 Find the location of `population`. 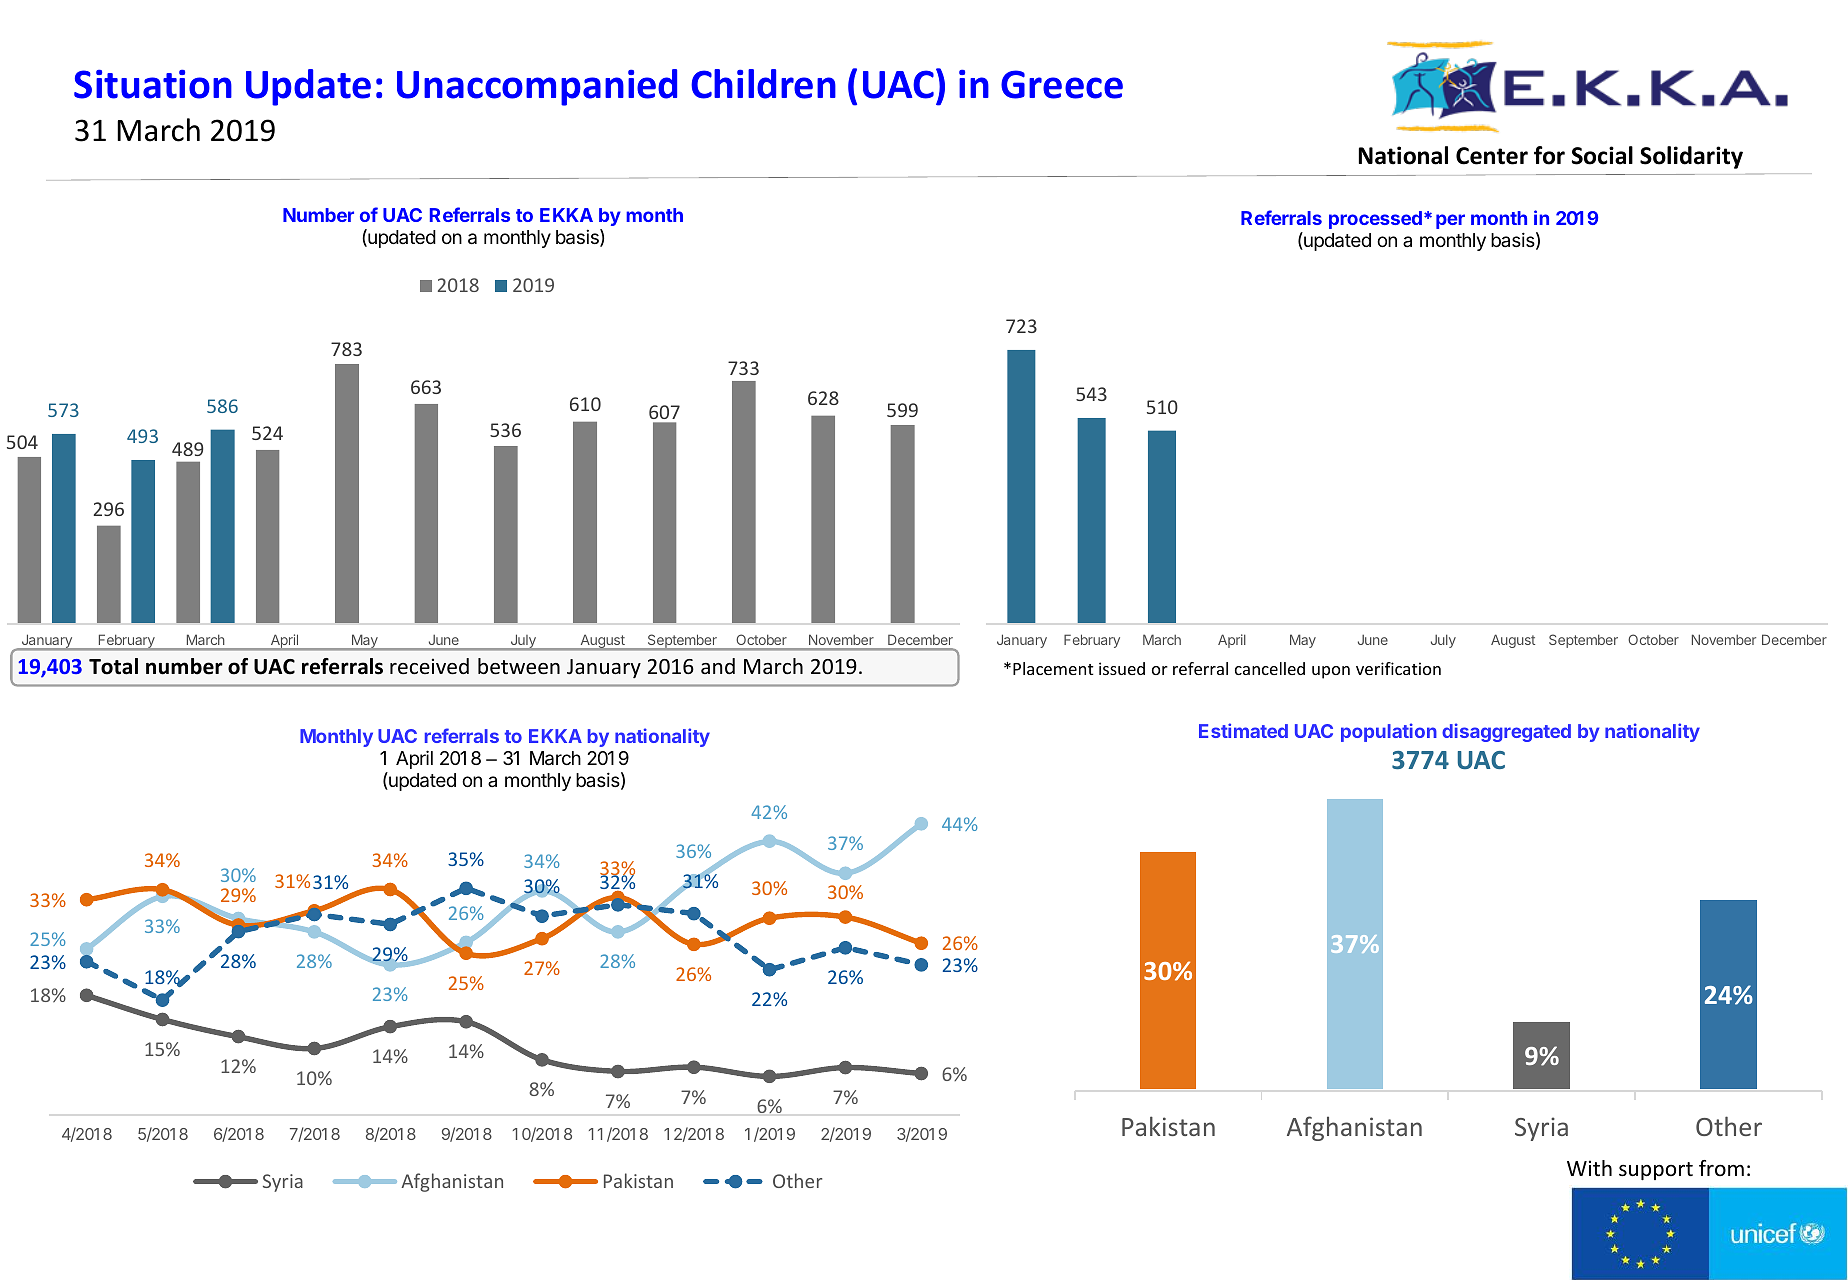

population is located at coordinates (1389, 732).
